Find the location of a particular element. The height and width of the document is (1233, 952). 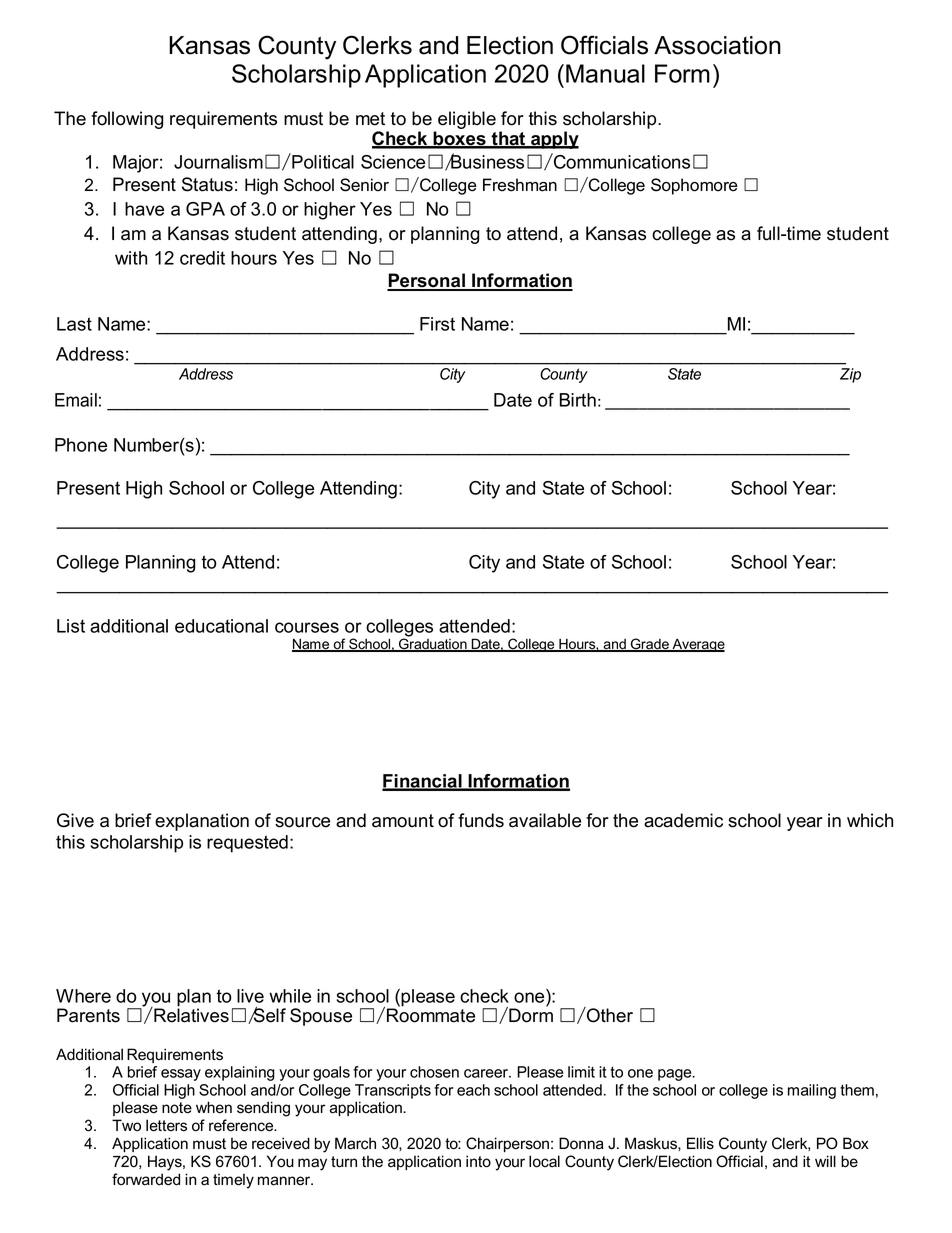

letters is located at coordinates (166, 1125).
